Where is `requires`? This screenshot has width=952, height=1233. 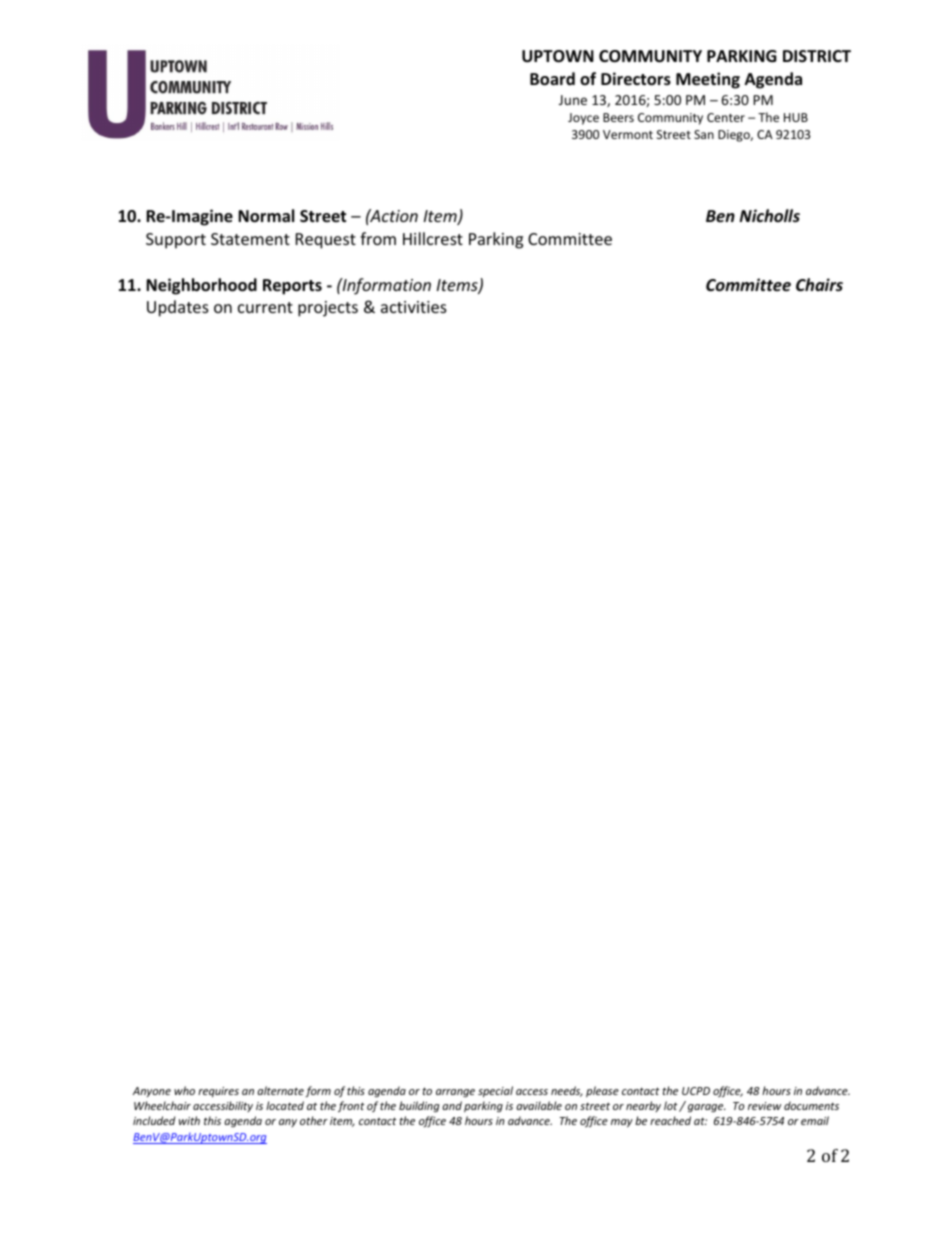
requires is located at coordinates (218, 1092).
